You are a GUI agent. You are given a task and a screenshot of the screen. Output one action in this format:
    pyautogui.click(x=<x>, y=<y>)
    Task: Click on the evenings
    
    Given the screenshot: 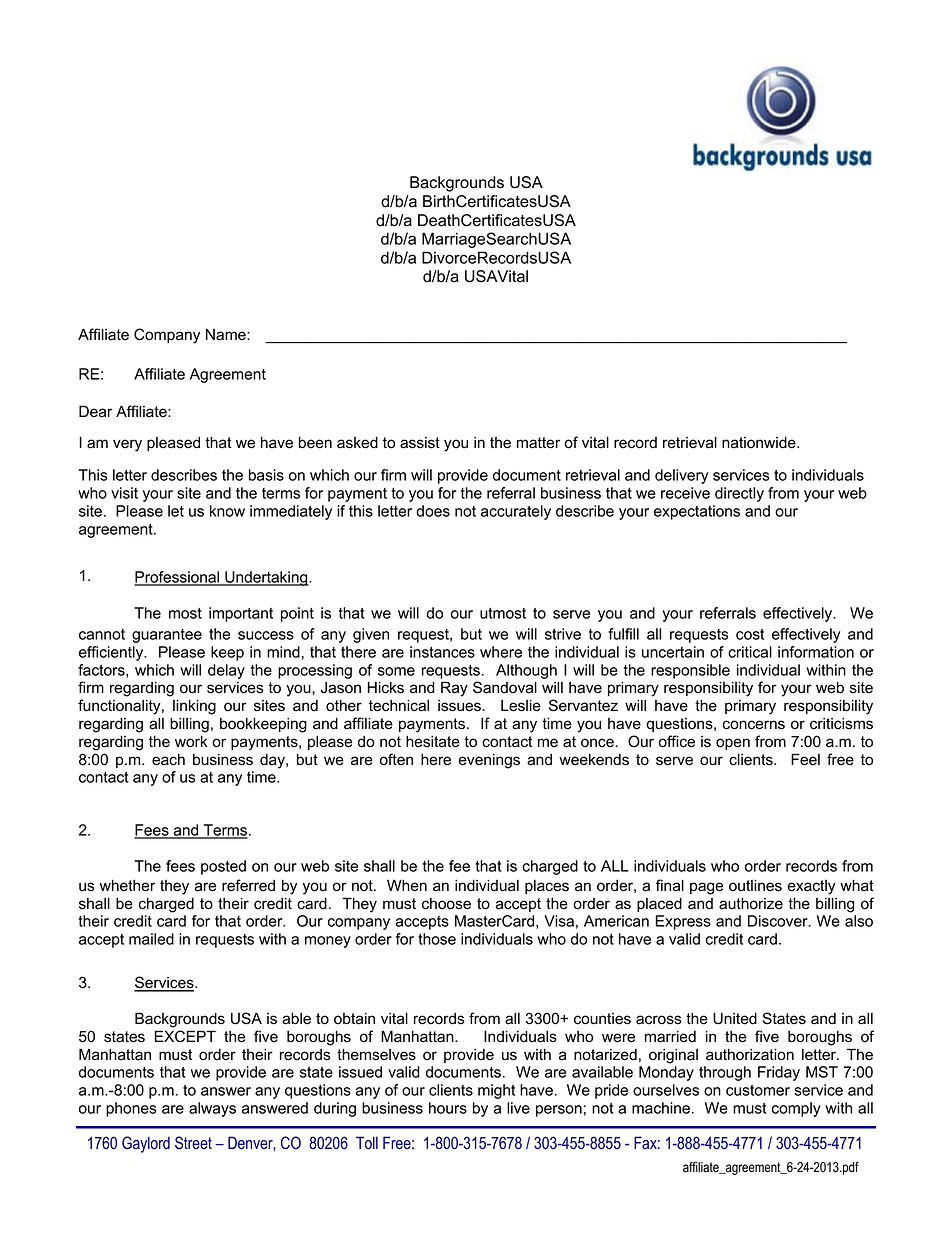 What is the action you would take?
    pyautogui.click(x=489, y=761)
